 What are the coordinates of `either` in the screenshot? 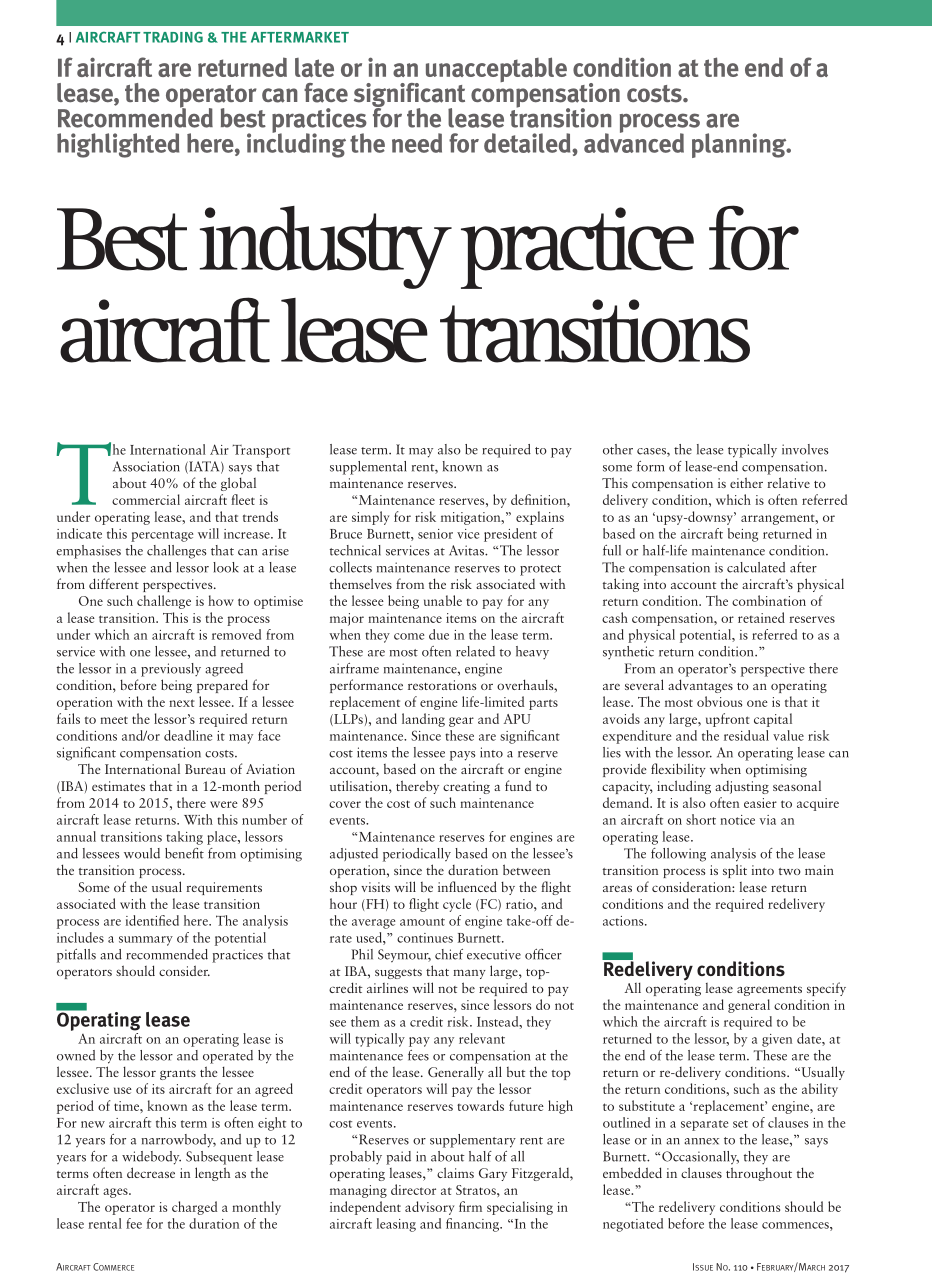 It's located at (746, 482).
